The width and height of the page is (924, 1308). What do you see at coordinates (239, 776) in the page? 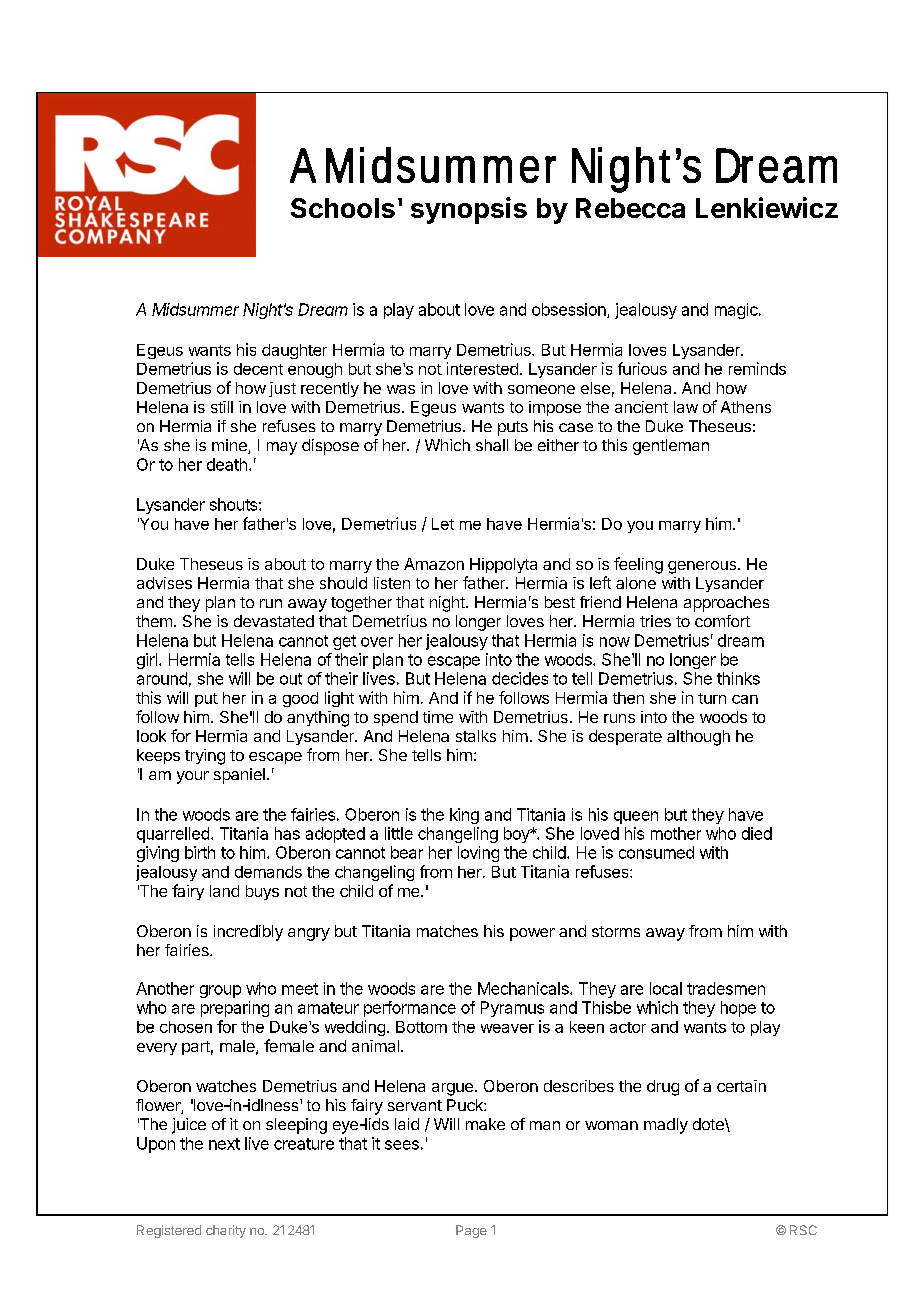
I see `spaniel` at bounding box center [239, 776].
